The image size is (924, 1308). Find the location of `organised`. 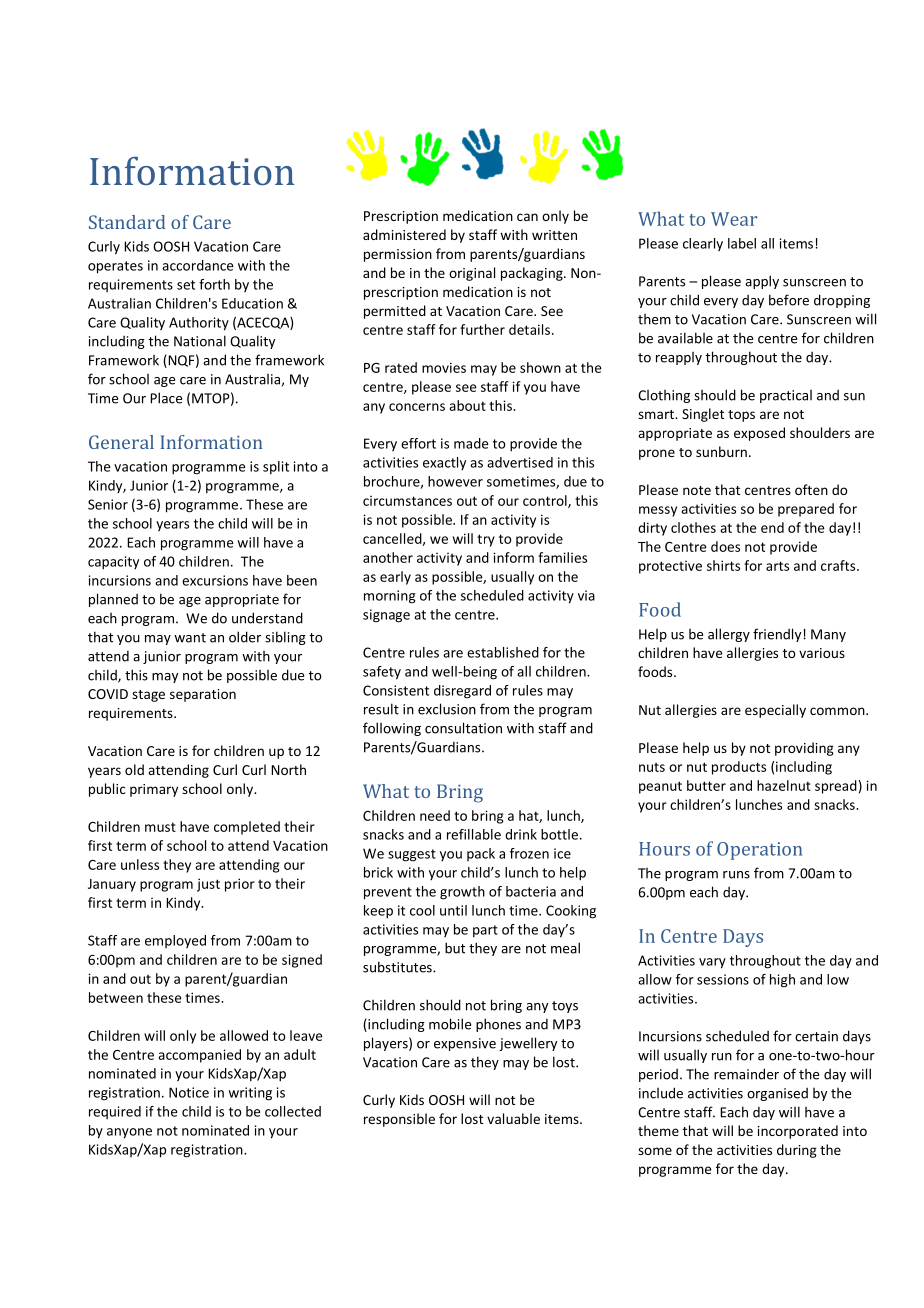

organised is located at coordinates (777, 1094).
